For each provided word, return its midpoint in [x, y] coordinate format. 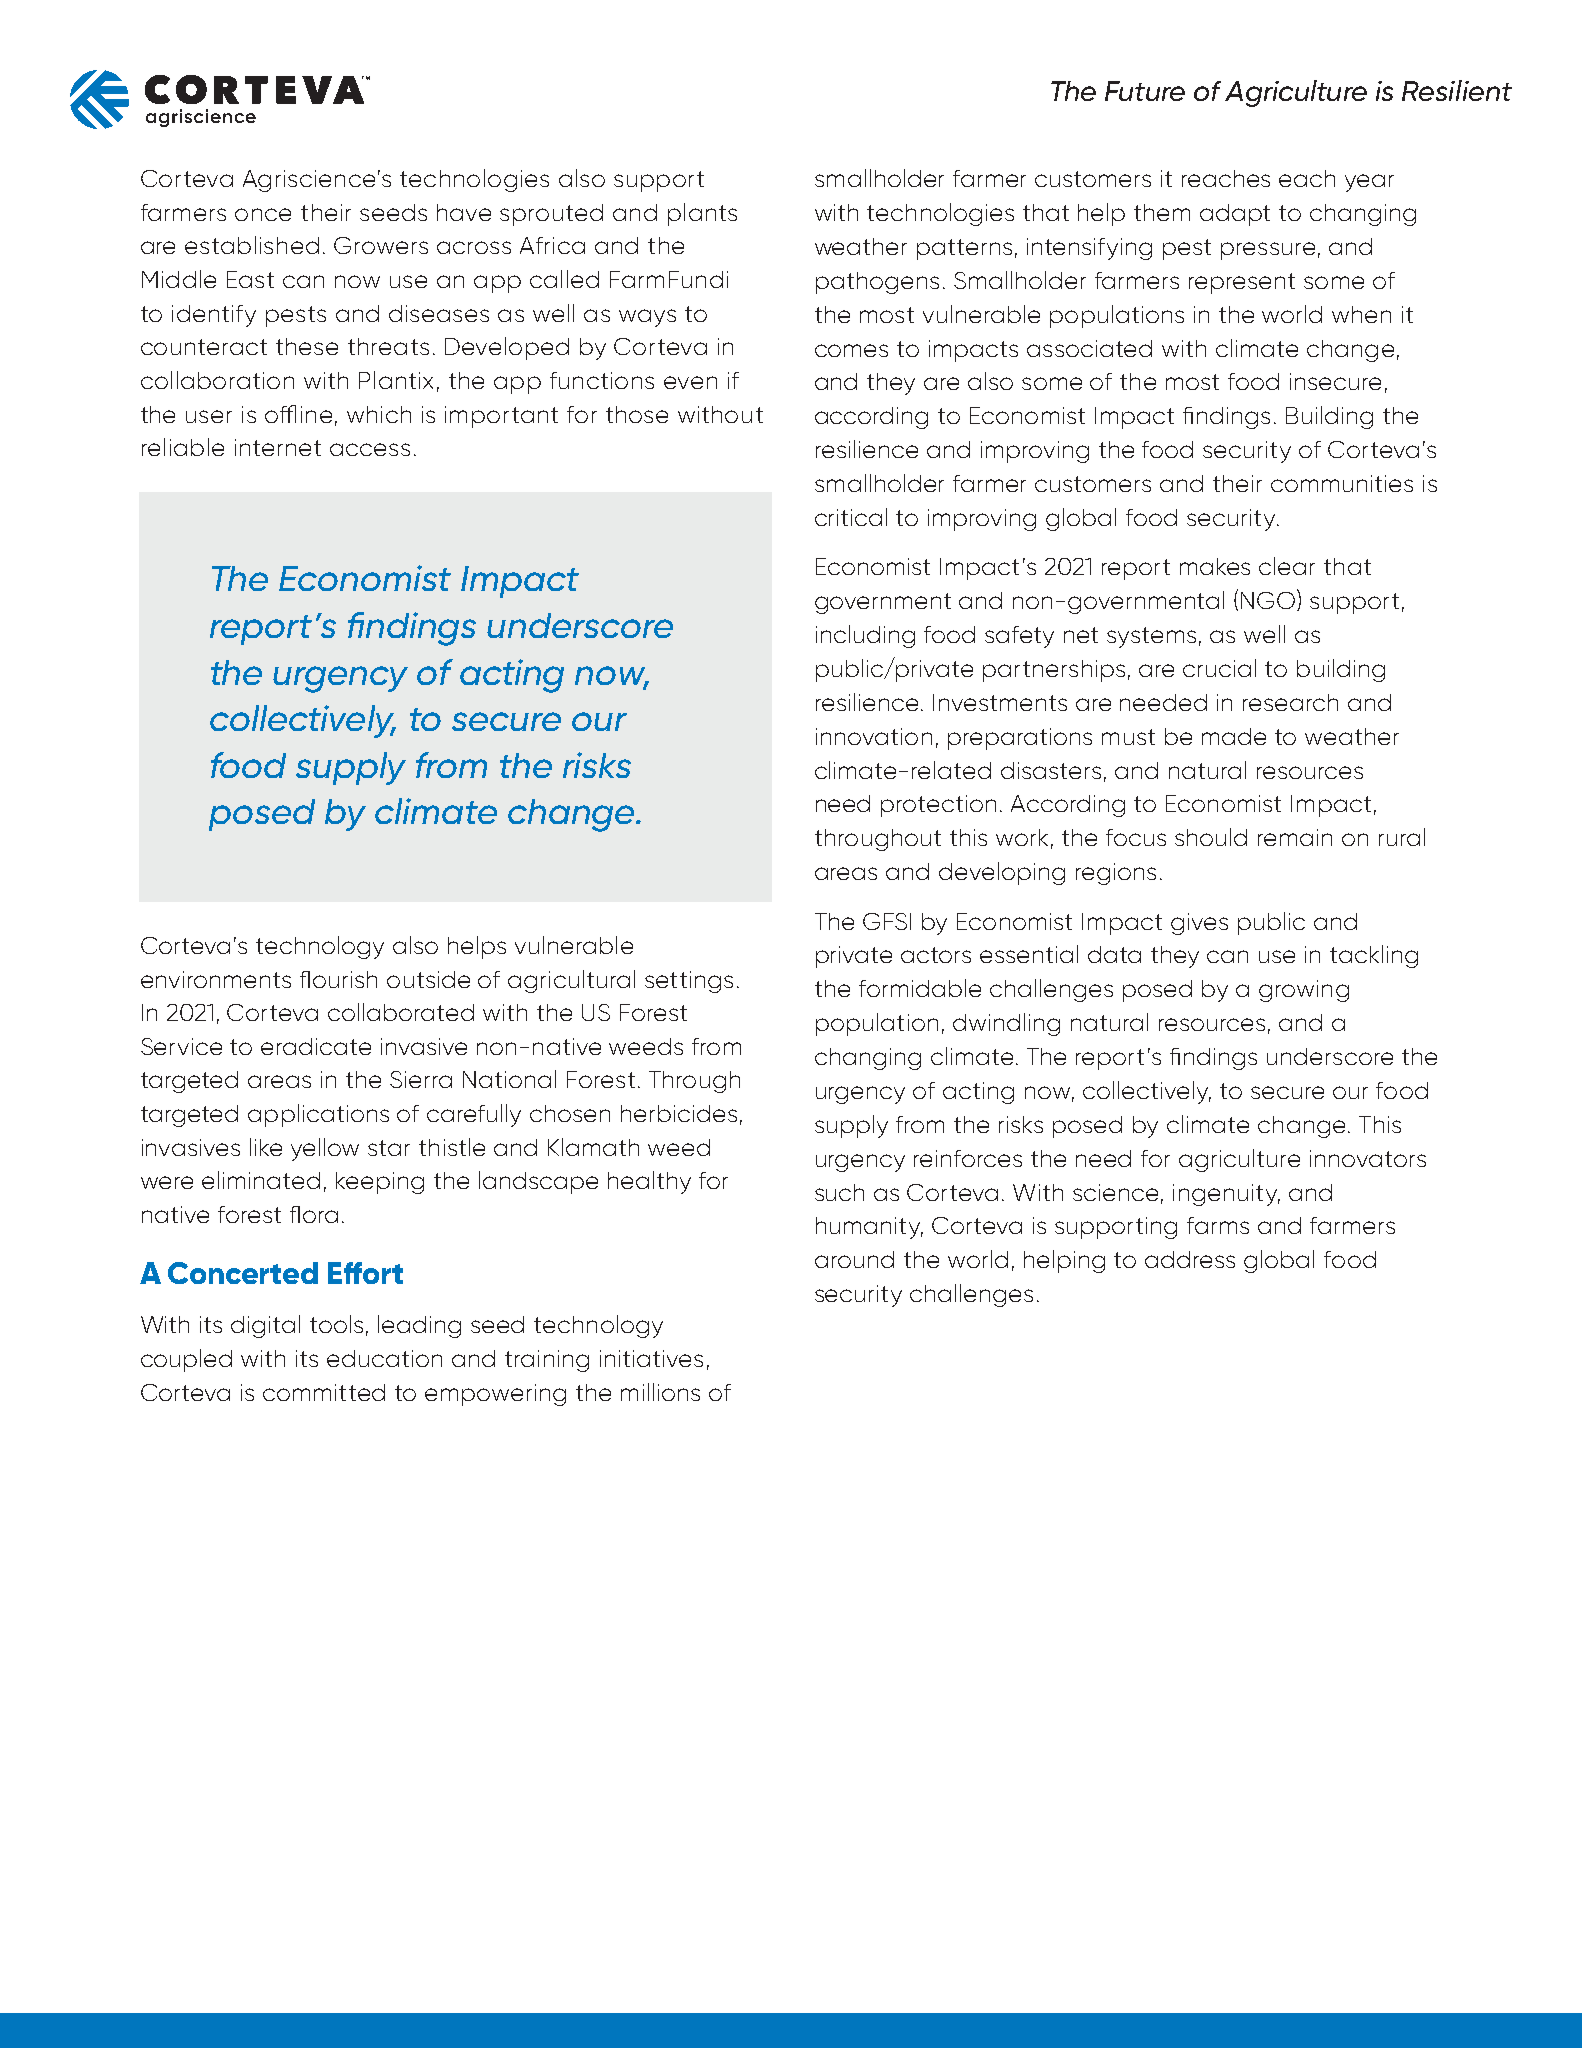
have [464, 212]
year [1369, 183]
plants [702, 214]
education [384, 1358]
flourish [338, 979]
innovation [874, 736]
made [1234, 736]
